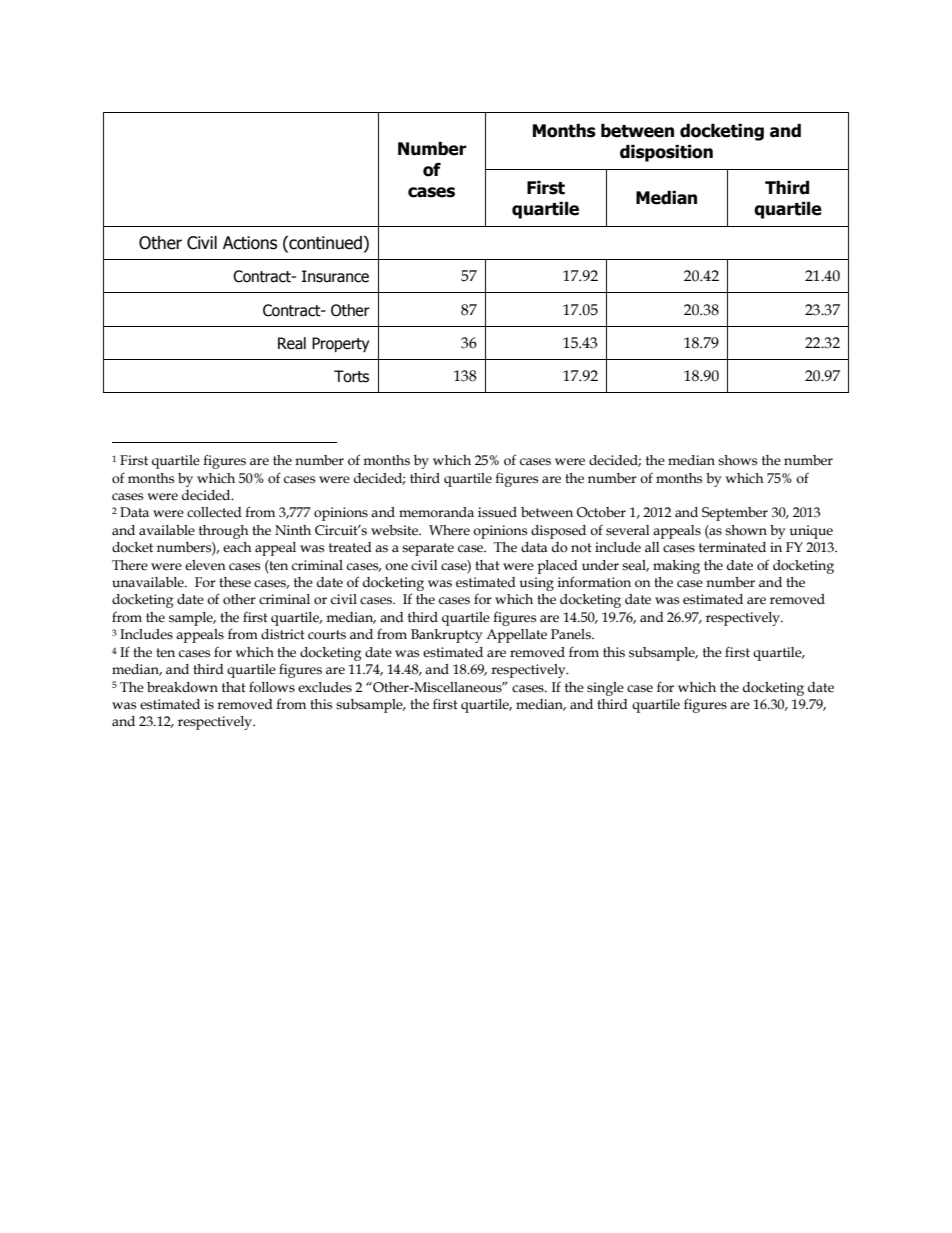 The width and height of the screenshot is (952, 1233). Describe the element at coordinates (351, 376) in the screenshot. I see `Torts` at that location.
